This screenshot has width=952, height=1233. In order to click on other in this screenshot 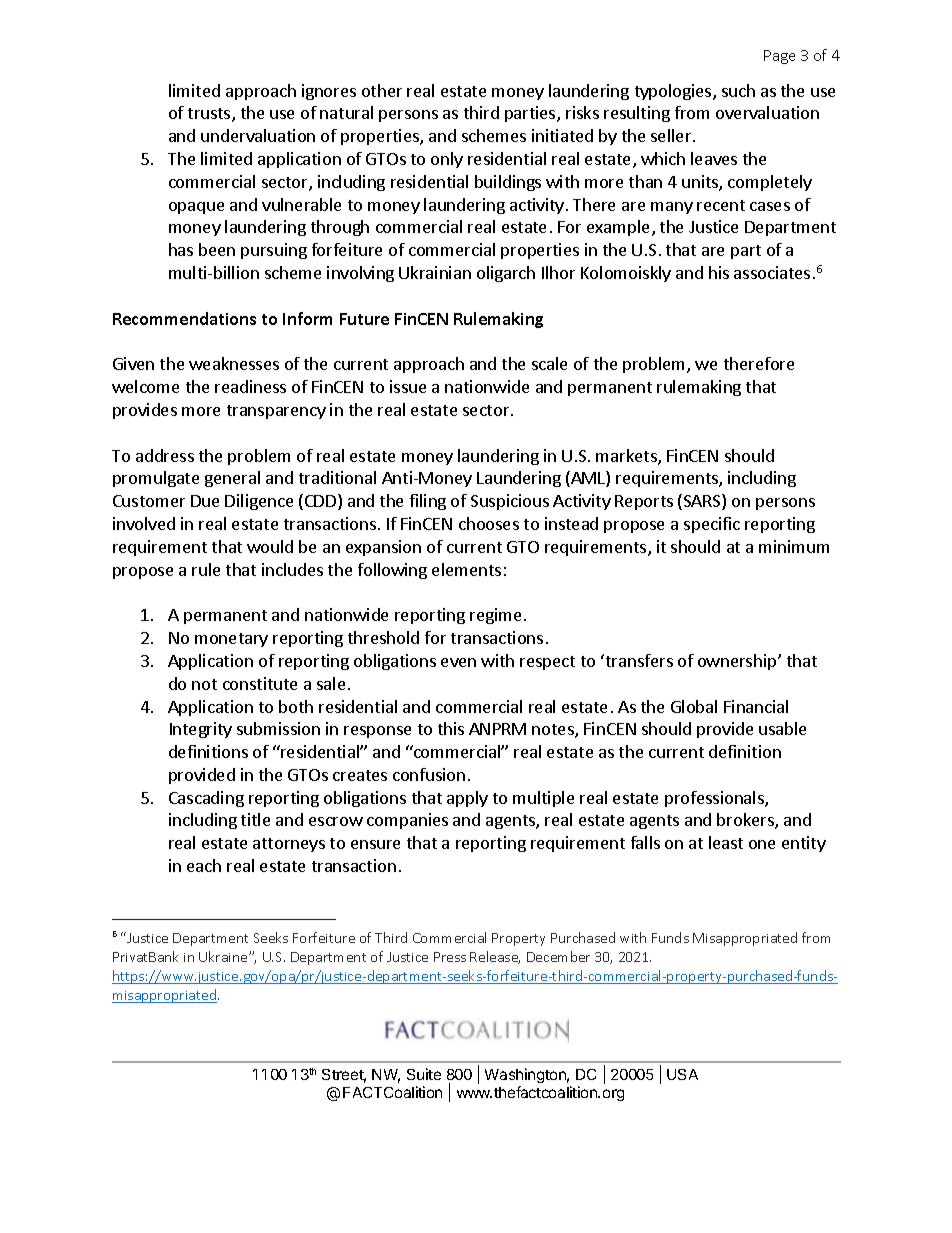, I will do `click(382, 90)`.
